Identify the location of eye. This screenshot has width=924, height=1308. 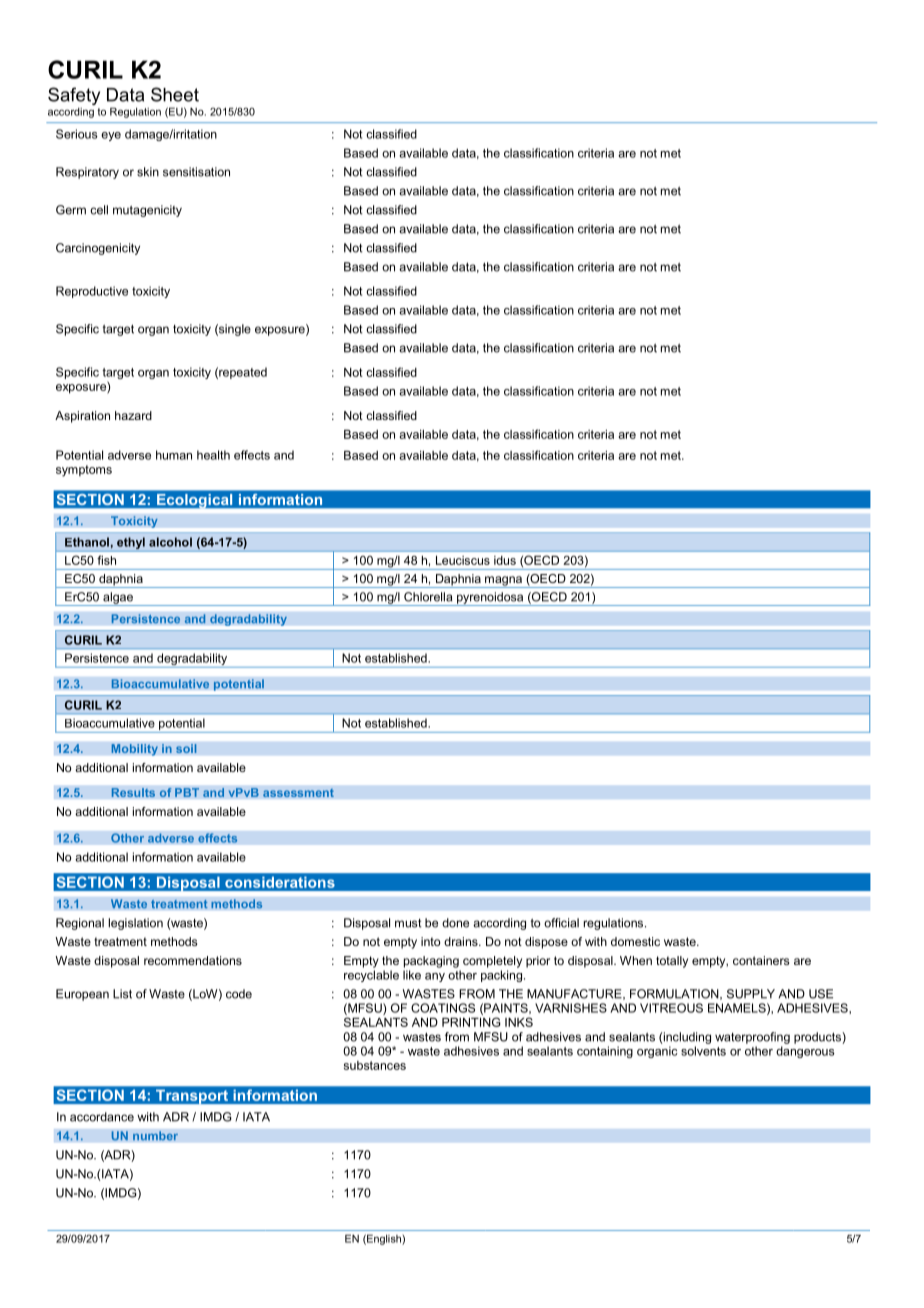
(111, 136).
